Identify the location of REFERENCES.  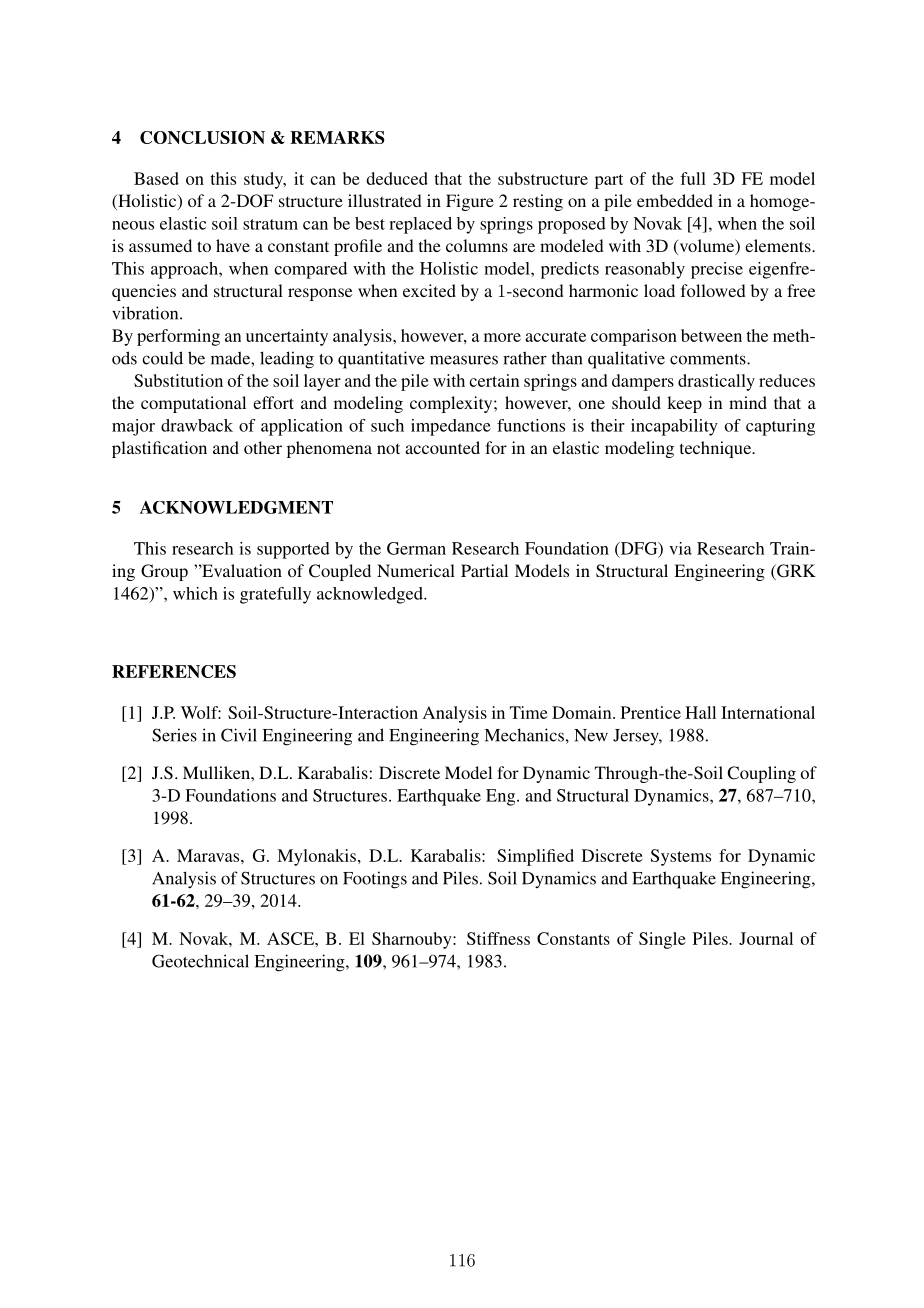
(174, 671).
